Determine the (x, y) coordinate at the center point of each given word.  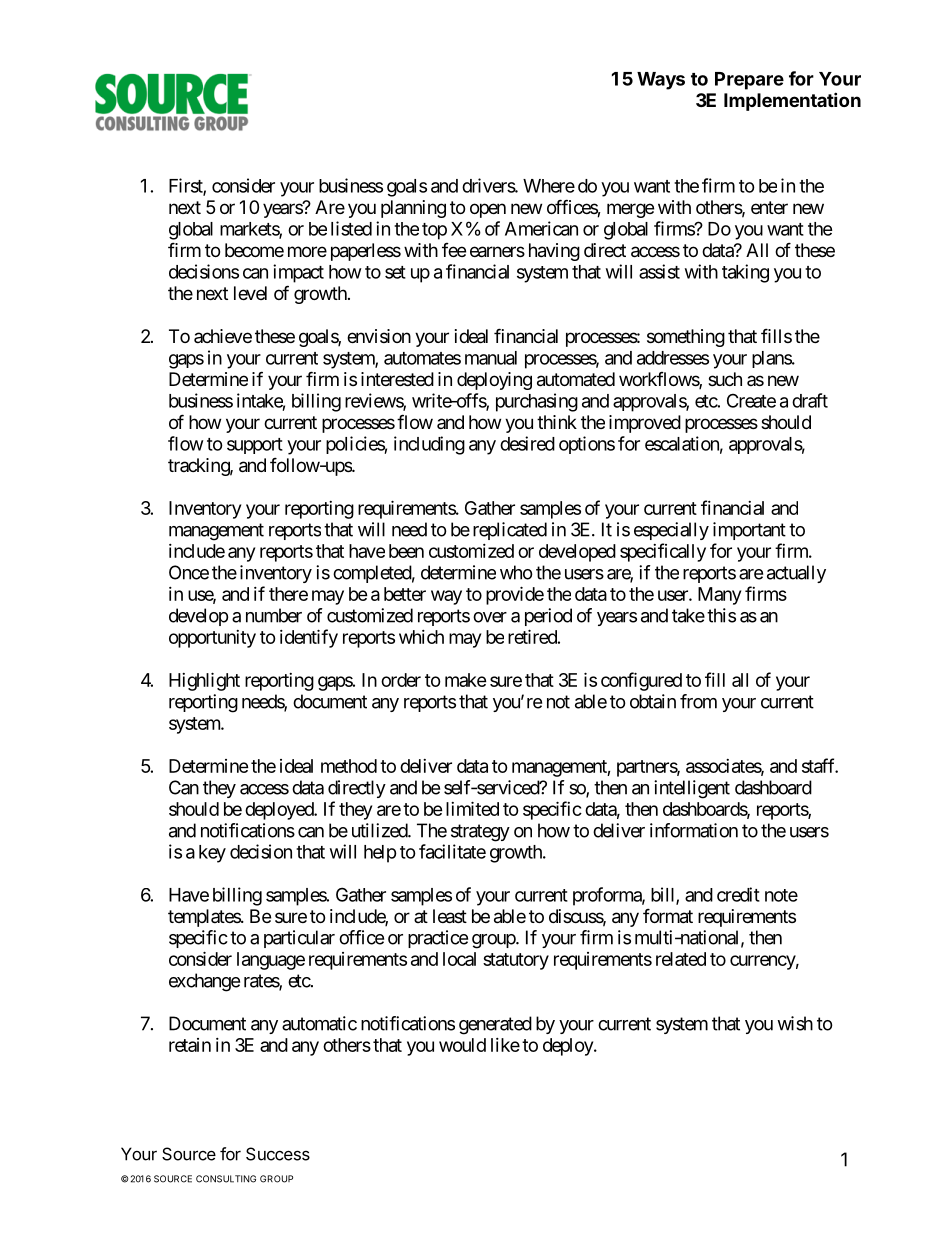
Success (278, 1154)
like (505, 1045)
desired (527, 443)
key (212, 854)
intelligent (692, 789)
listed (351, 228)
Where (549, 186)
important (749, 531)
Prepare (749, 81)
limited (472, 808)
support (255, 446)
